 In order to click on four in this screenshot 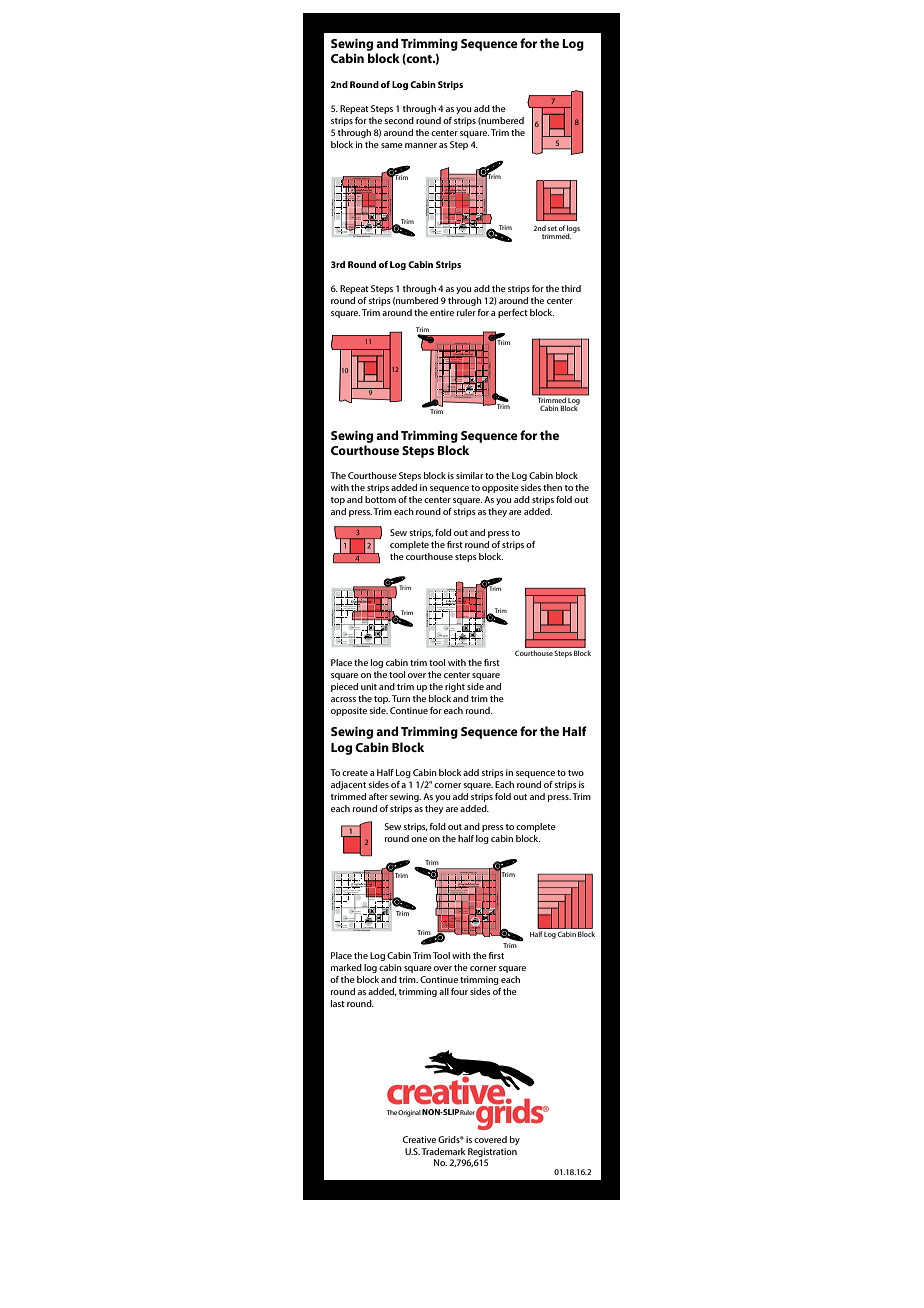, I will do `click(459, 991)`.
